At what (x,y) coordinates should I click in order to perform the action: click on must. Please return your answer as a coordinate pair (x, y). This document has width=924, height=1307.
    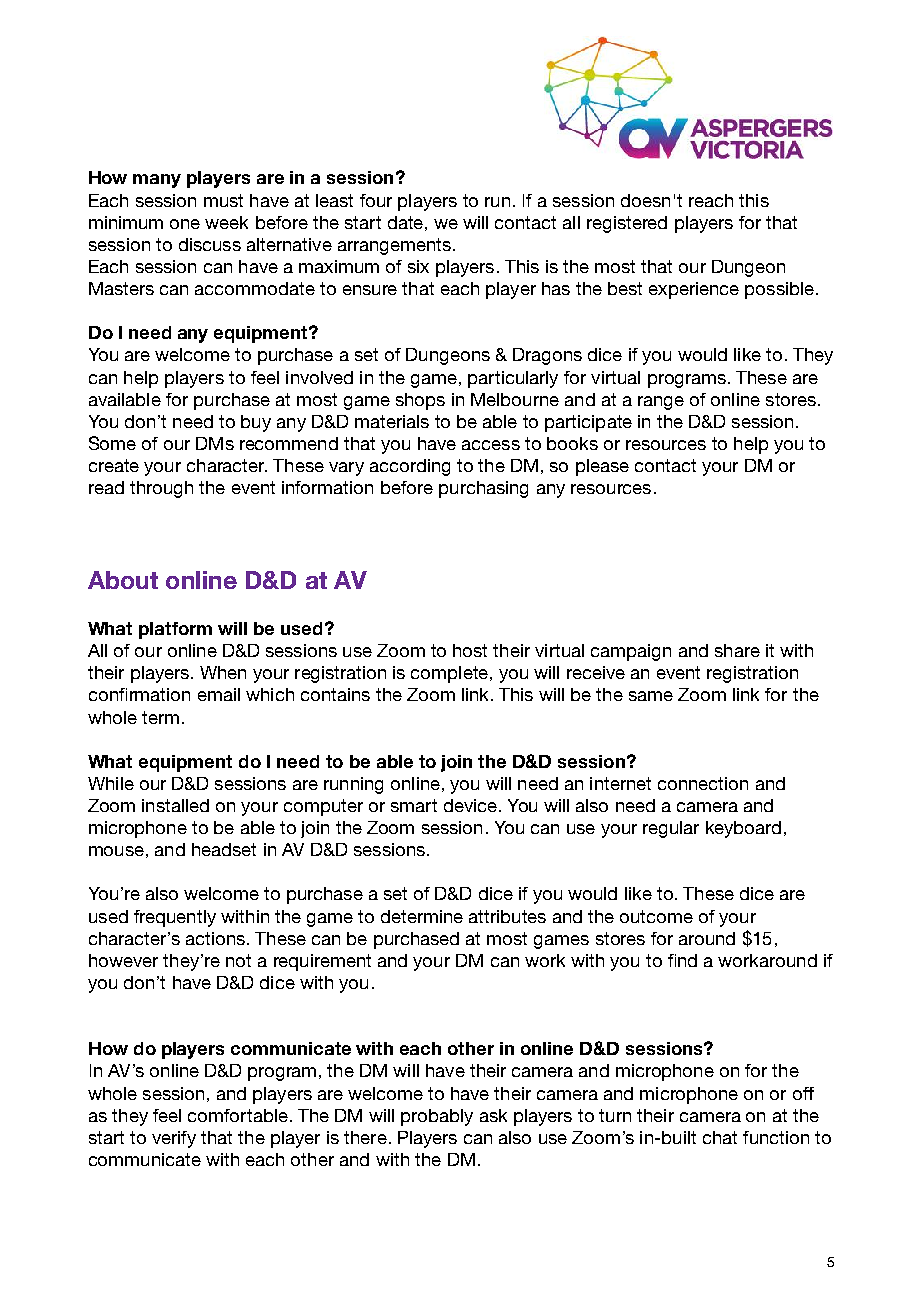
    Looking at the image, I should click on (223, 200).
